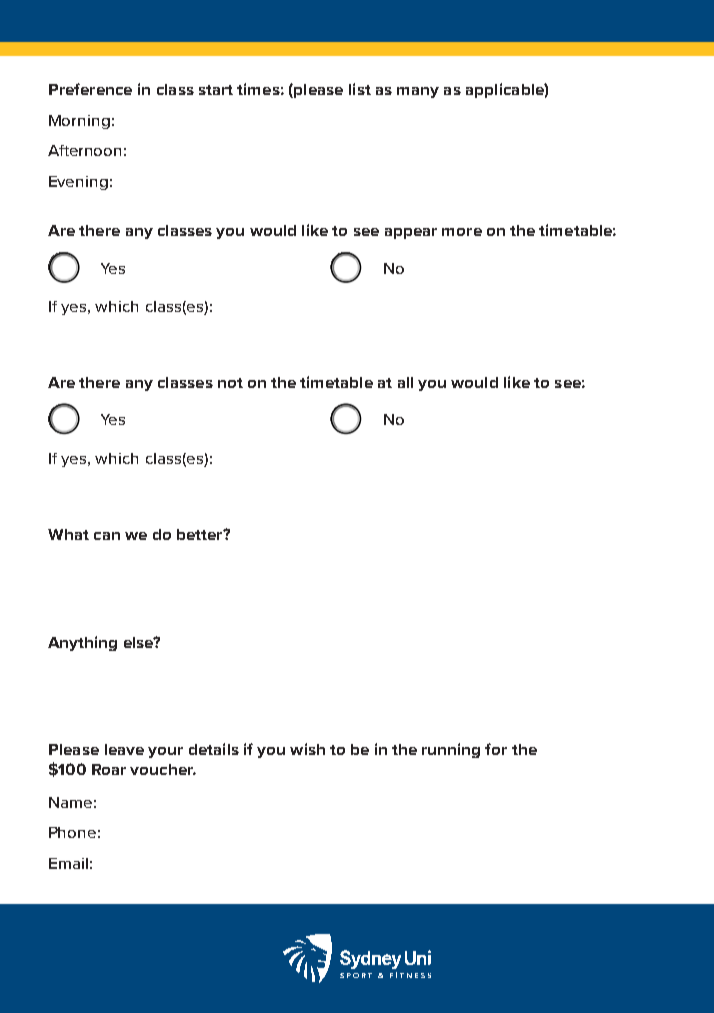 Image resolution: width=714 pixels, height=1013 pixels. Describe the element at coordinates (90, 89) in the screenshot. I see `Preference` at that location.
